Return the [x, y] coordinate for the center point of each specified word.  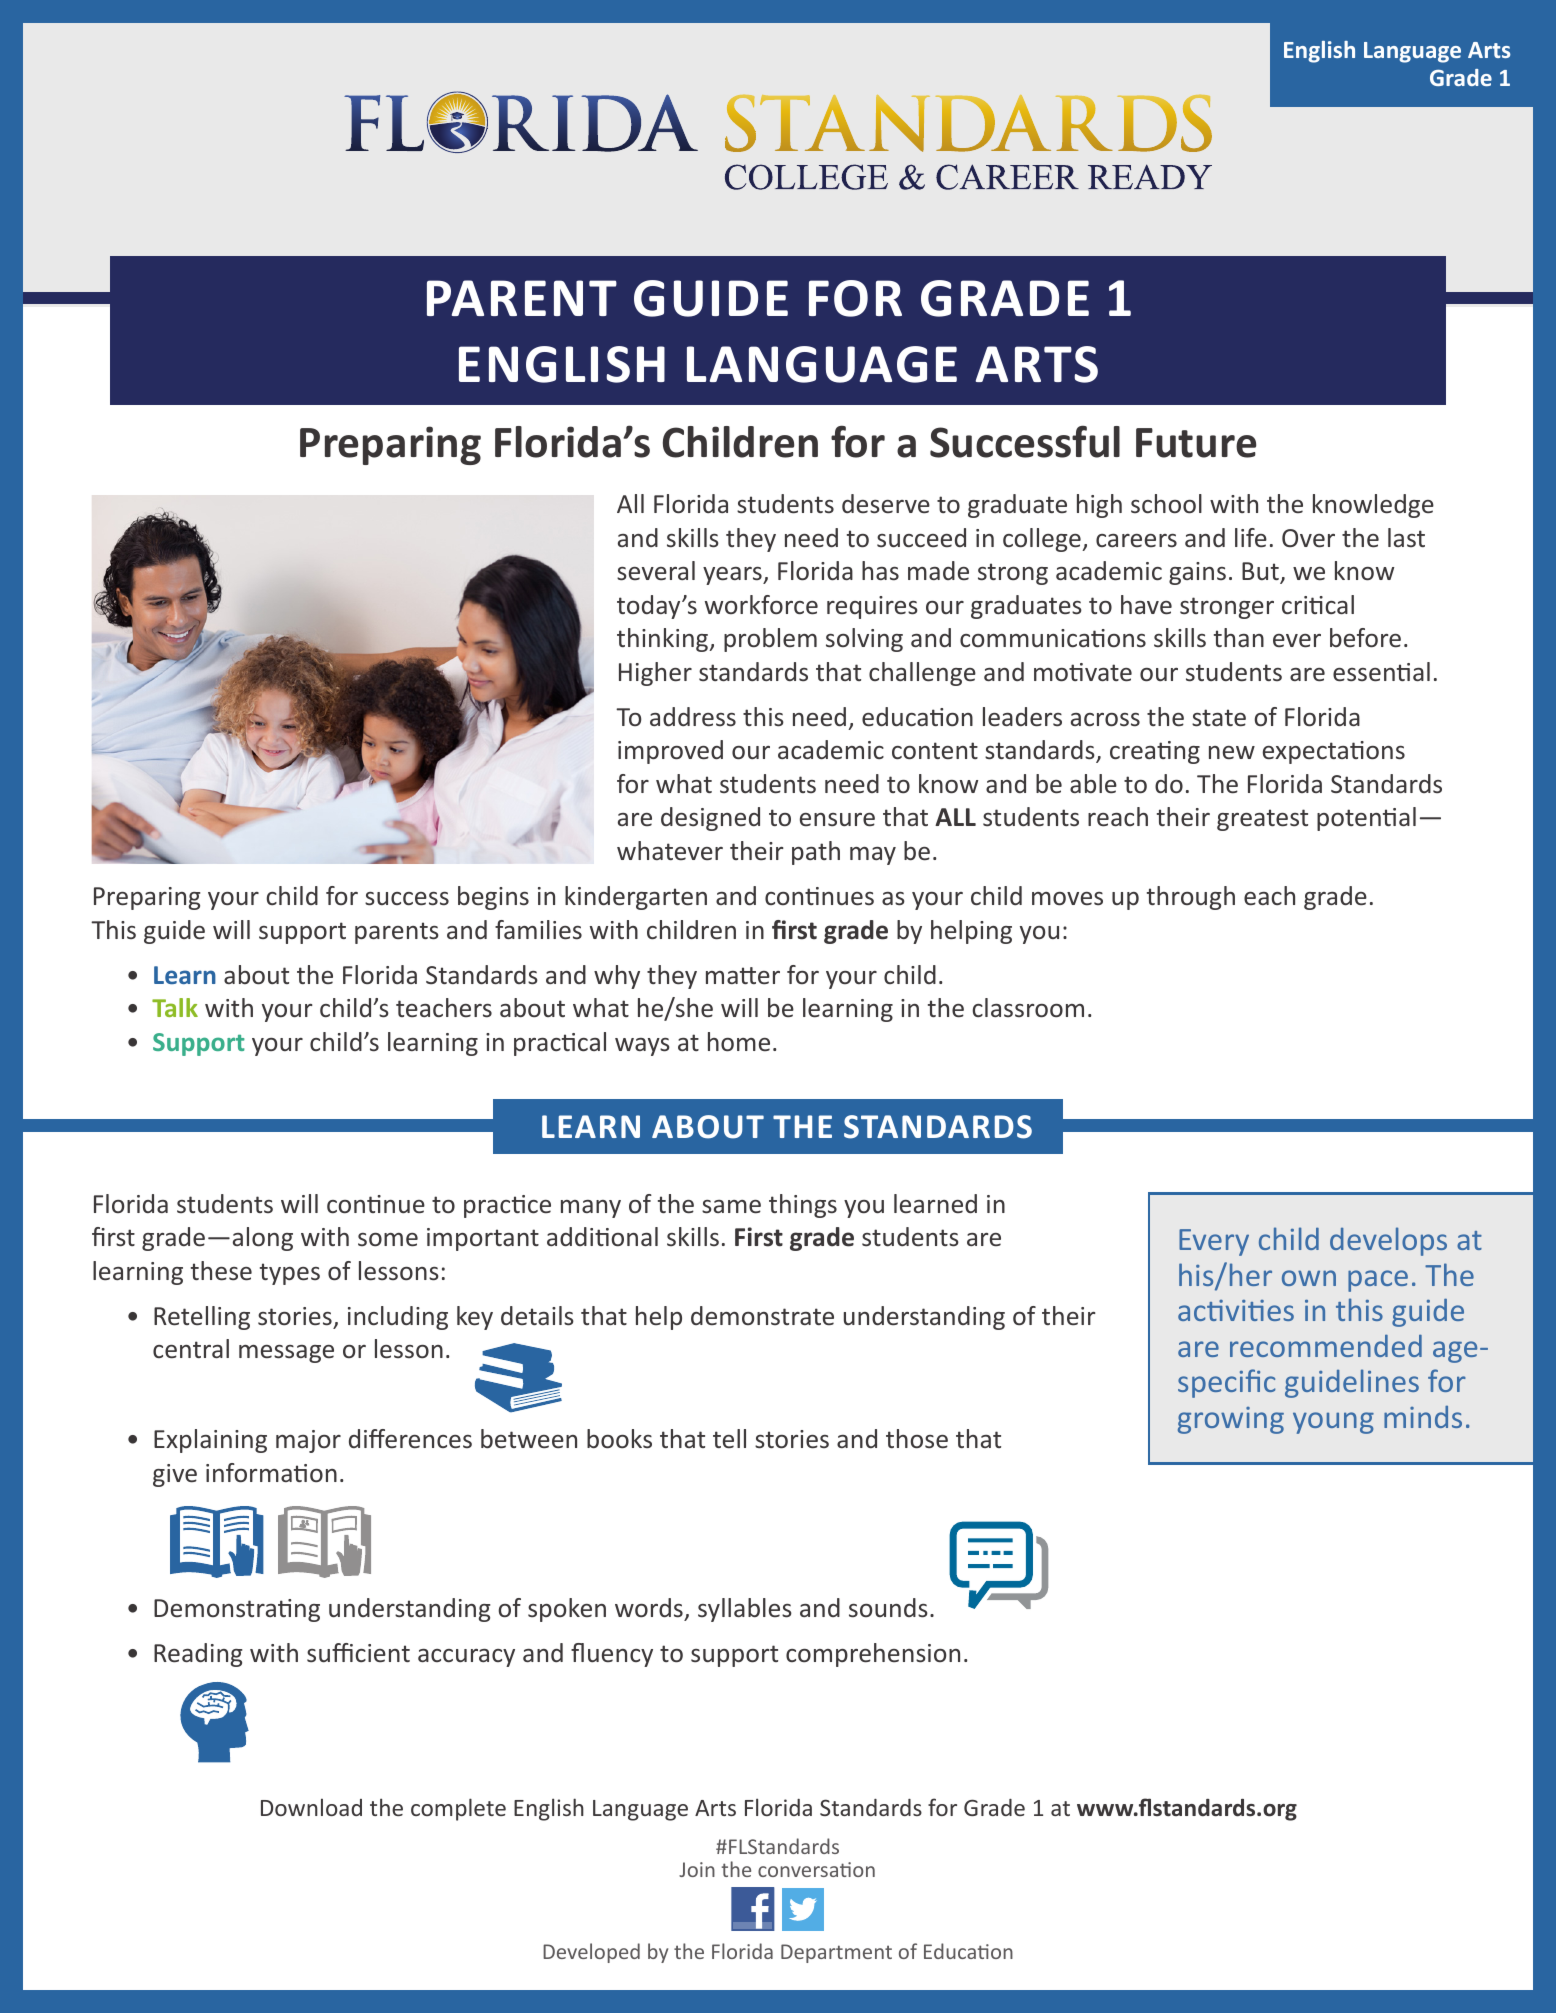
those [917, 1439]
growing [1231, 1420]
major [308, 1441]
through [1191, 898]
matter [743, 975]
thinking [664, 640]
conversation [816, 1869]
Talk [175, 1007]
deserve [886, 504]
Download [311, 1807]
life [1251, 537]
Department [836, 1953]
